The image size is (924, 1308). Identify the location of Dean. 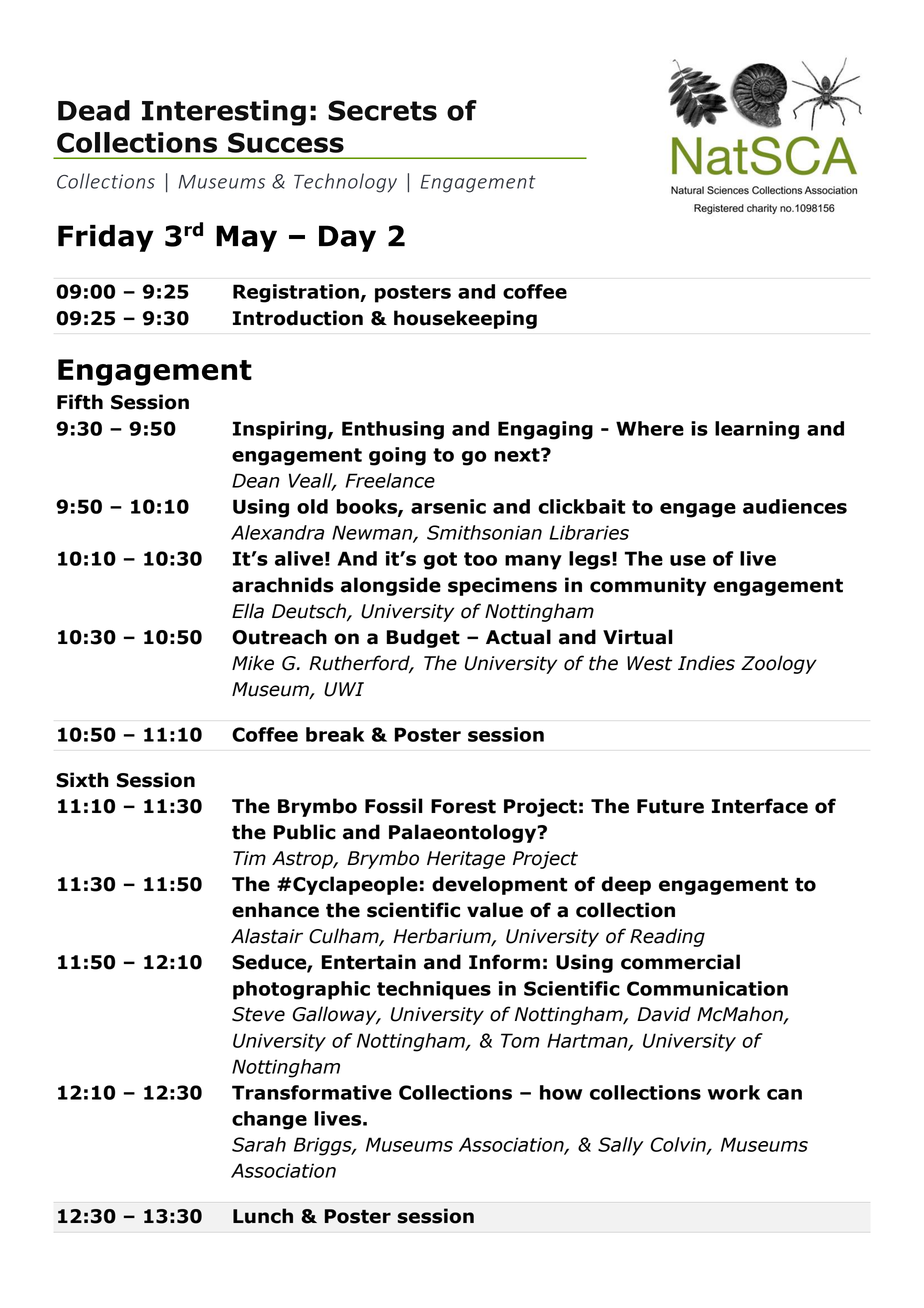
(256, 480).
